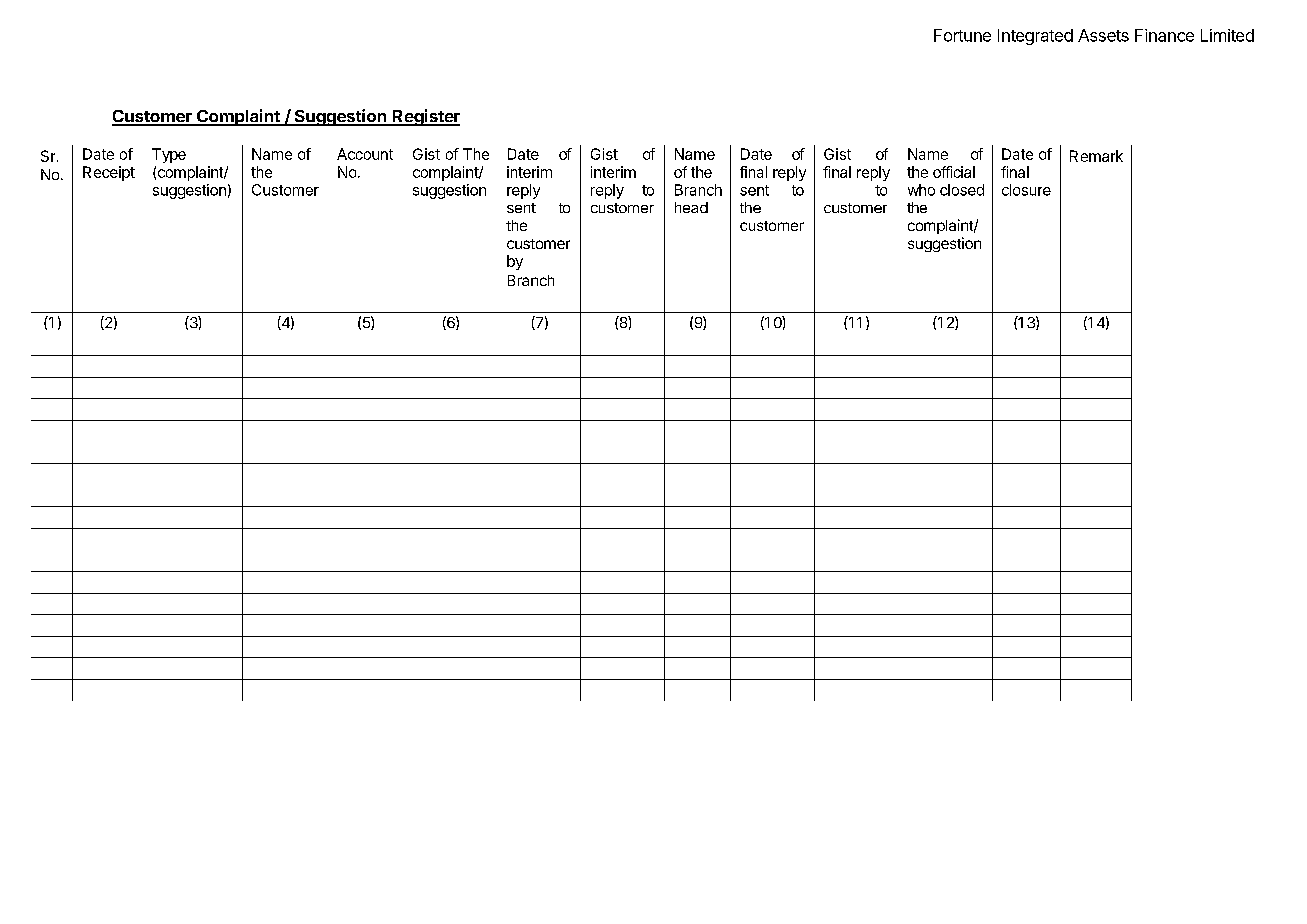 This page has width=1307, height=924. I want to click on head, so click(691, 207).
